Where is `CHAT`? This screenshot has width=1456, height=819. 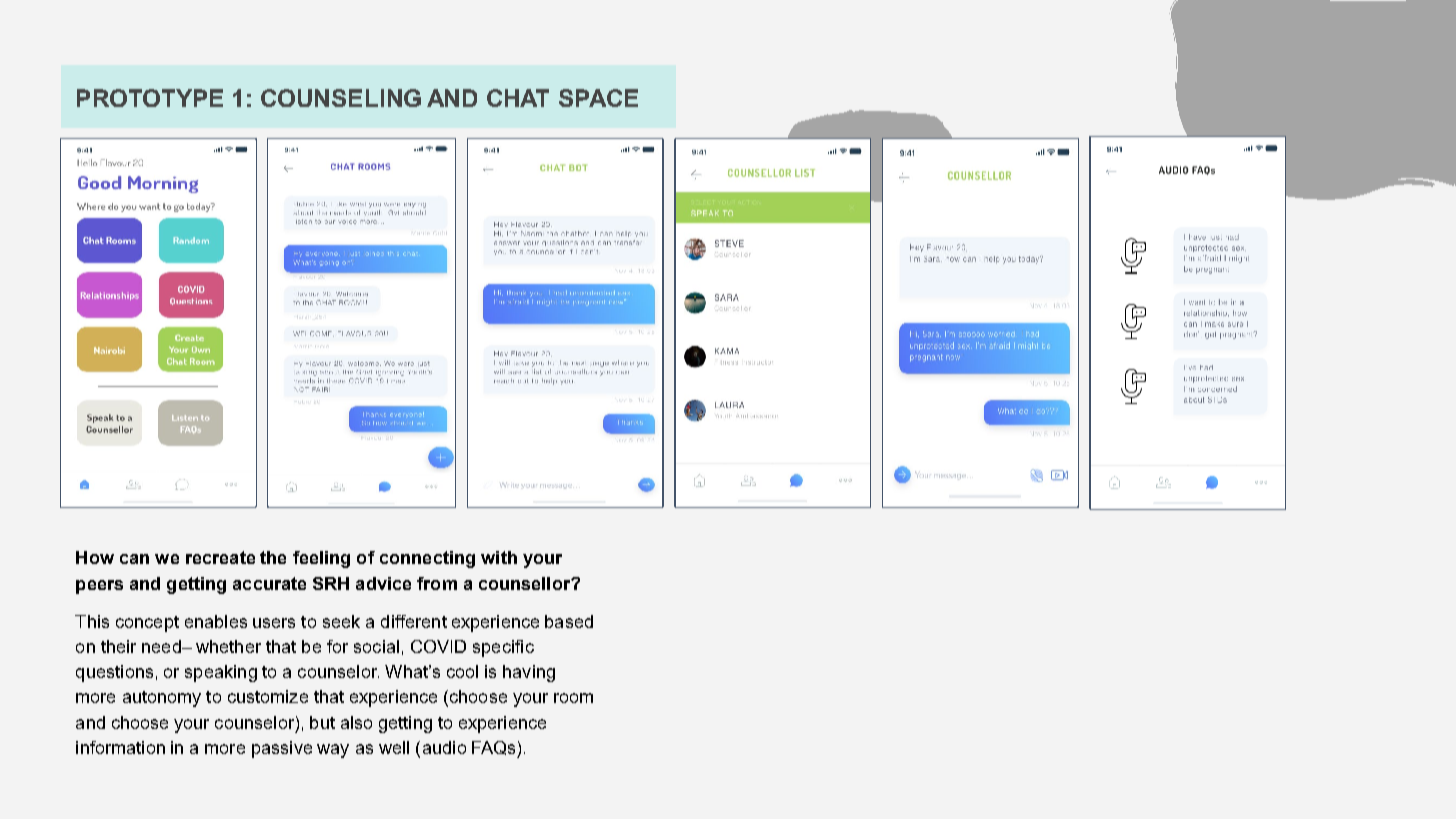
CHAT is located at coordinates (518, 98).
